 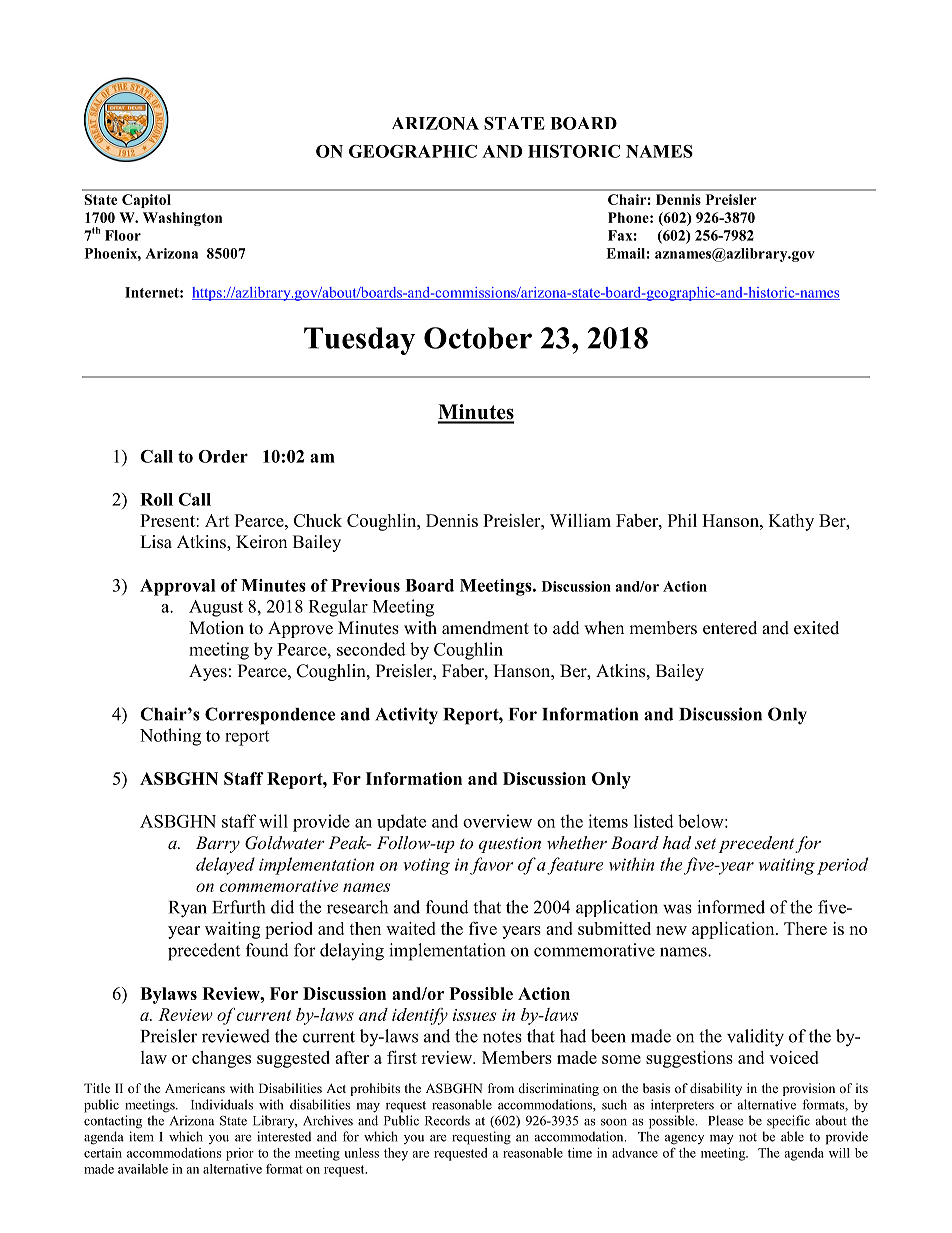 What do you see at coordinates (222, 1104) in the page?
I see `Individuals` at bounding box center [222, 1104].
